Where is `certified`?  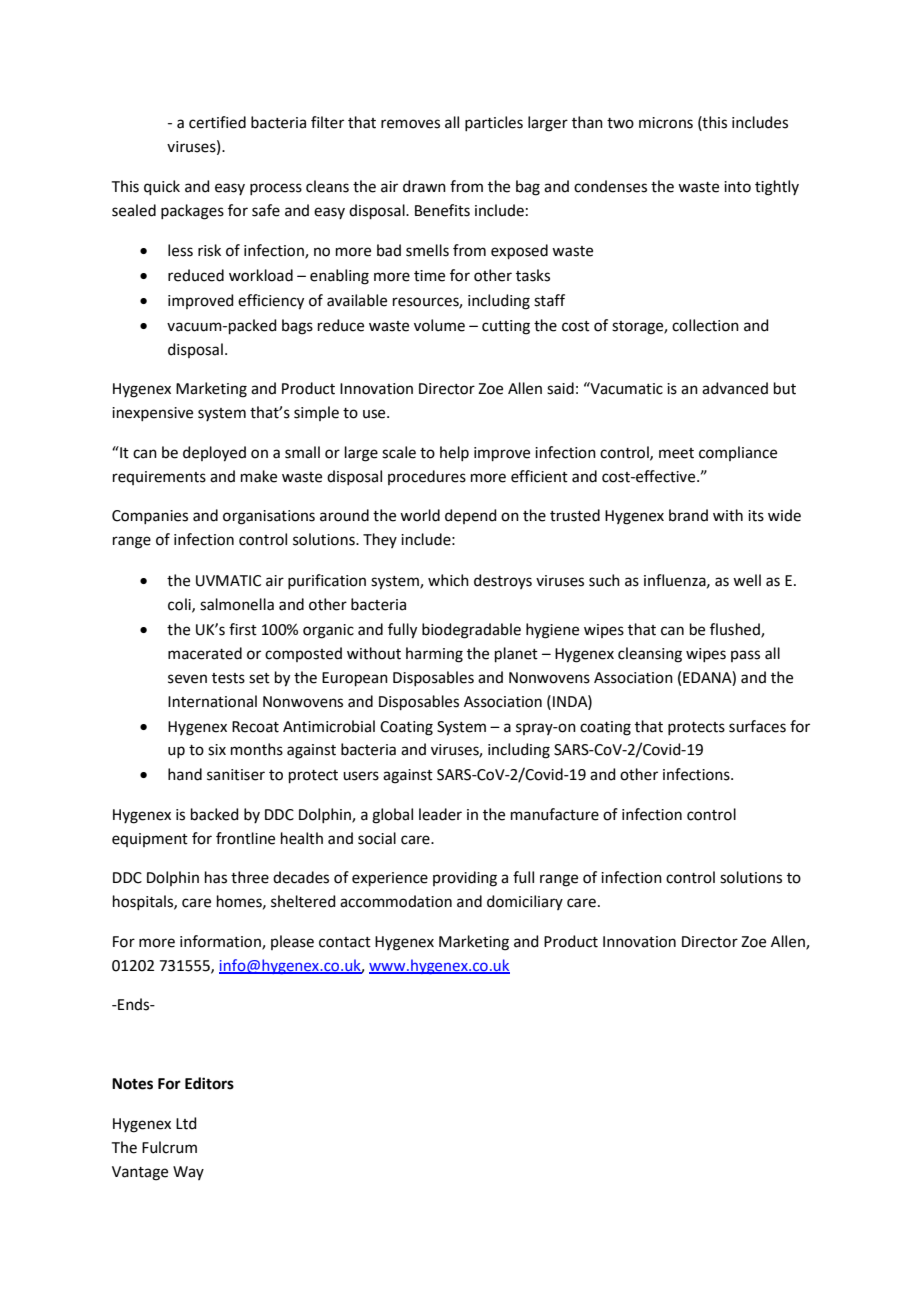 certified is located at coordinates (217, 122).
